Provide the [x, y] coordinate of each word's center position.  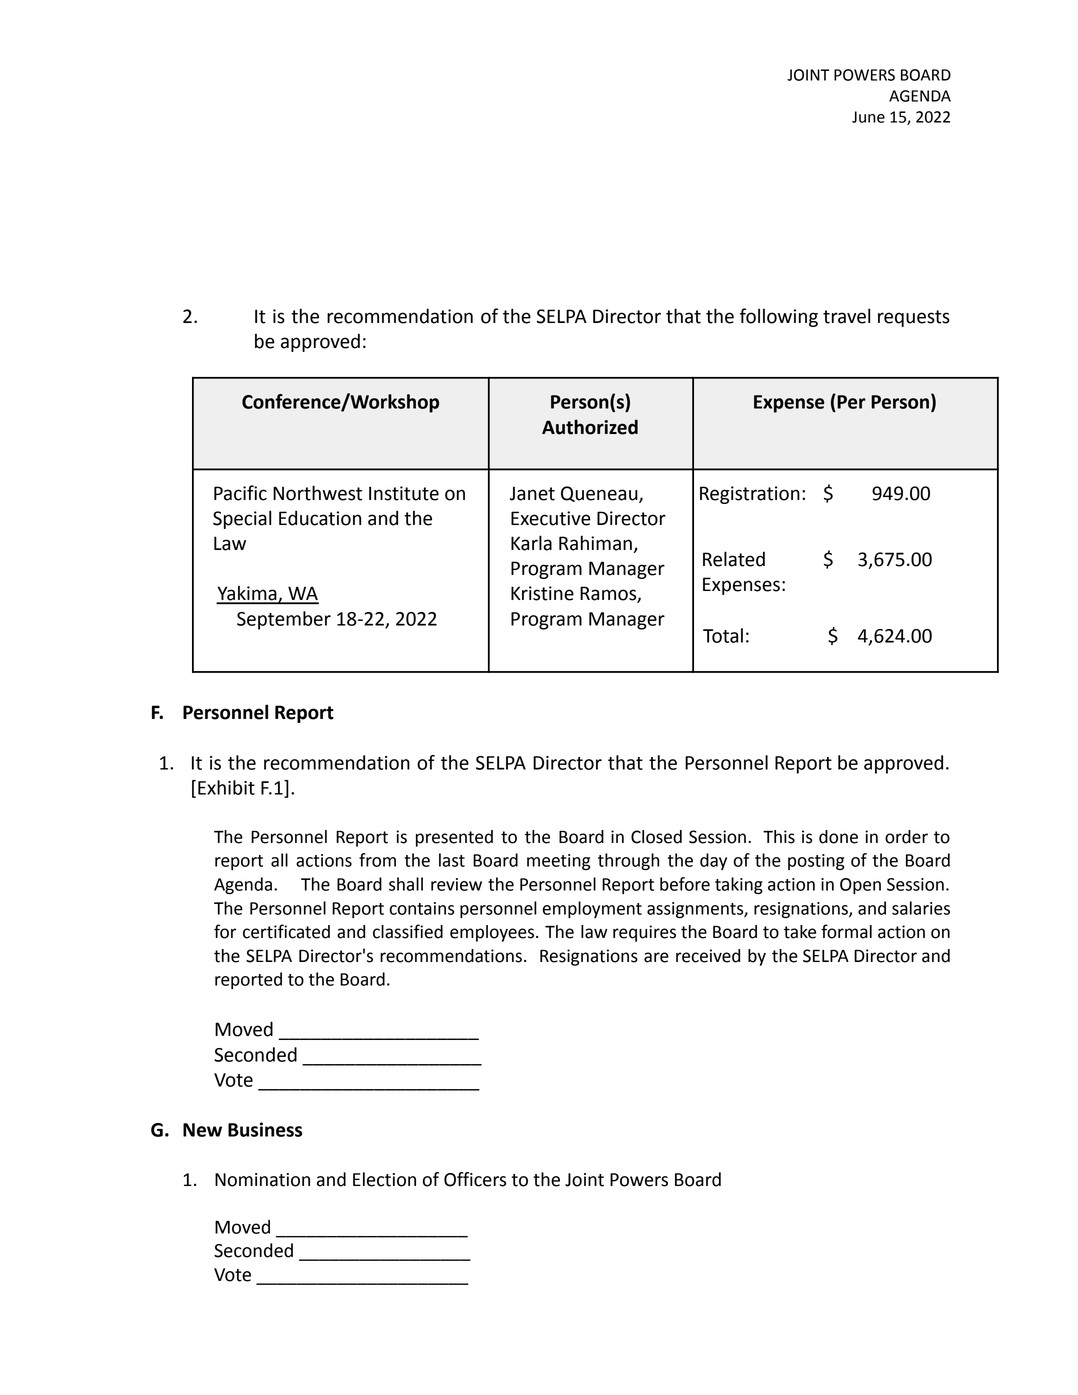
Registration [750, 495]
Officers [475, 1179]
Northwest [317, 493]
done [838, 837]
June [868, 117]
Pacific [240, 493]
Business [265, 1129]
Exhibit [226, 787]
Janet [532, 493]
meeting [558, 862]
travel [846, 316]
